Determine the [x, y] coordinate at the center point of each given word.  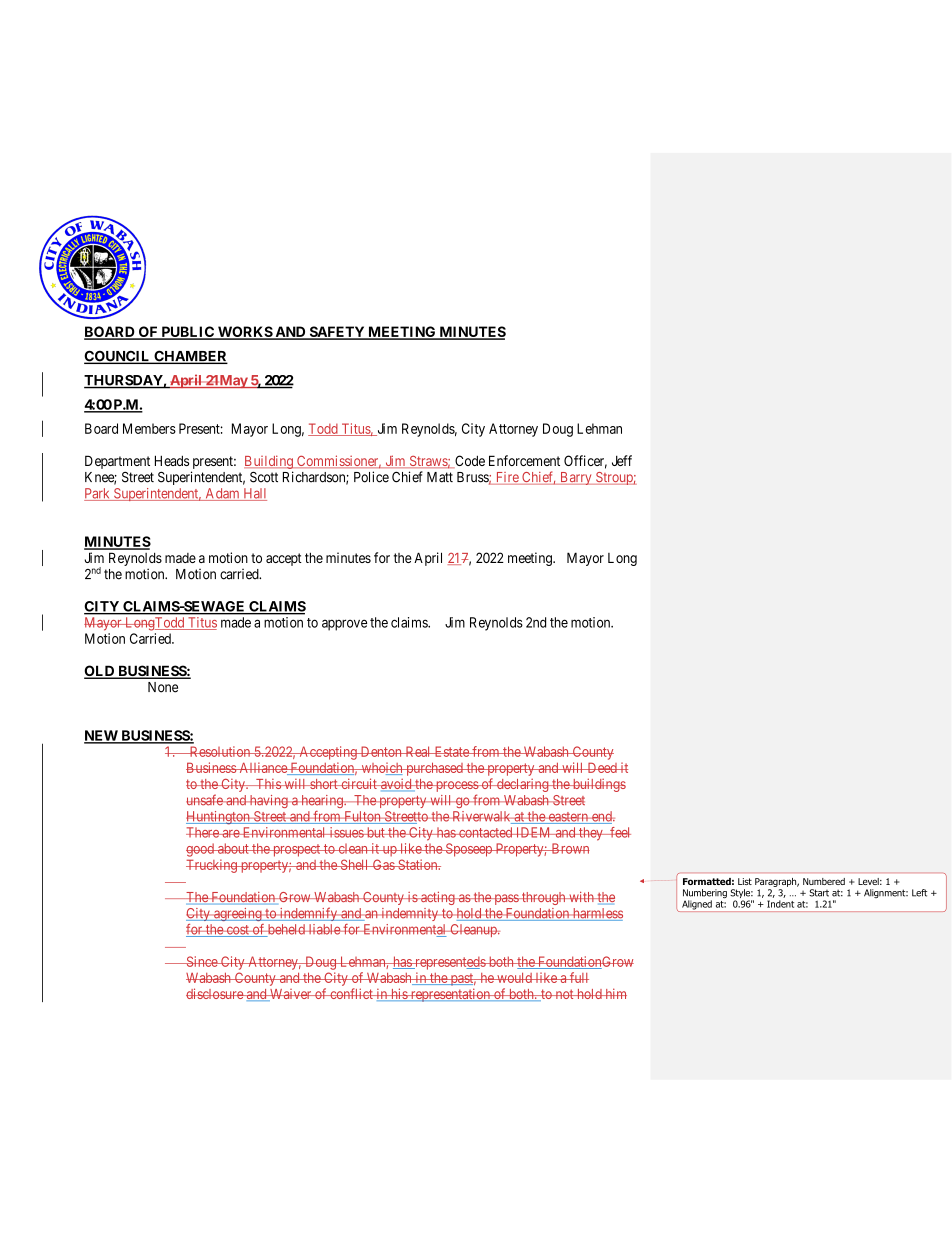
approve [344, 625]
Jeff [622, 460]
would [514, 978]
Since [201, 961]
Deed [602, 767]
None [163, 687]
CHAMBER [190, 357]
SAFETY [337, 333]
